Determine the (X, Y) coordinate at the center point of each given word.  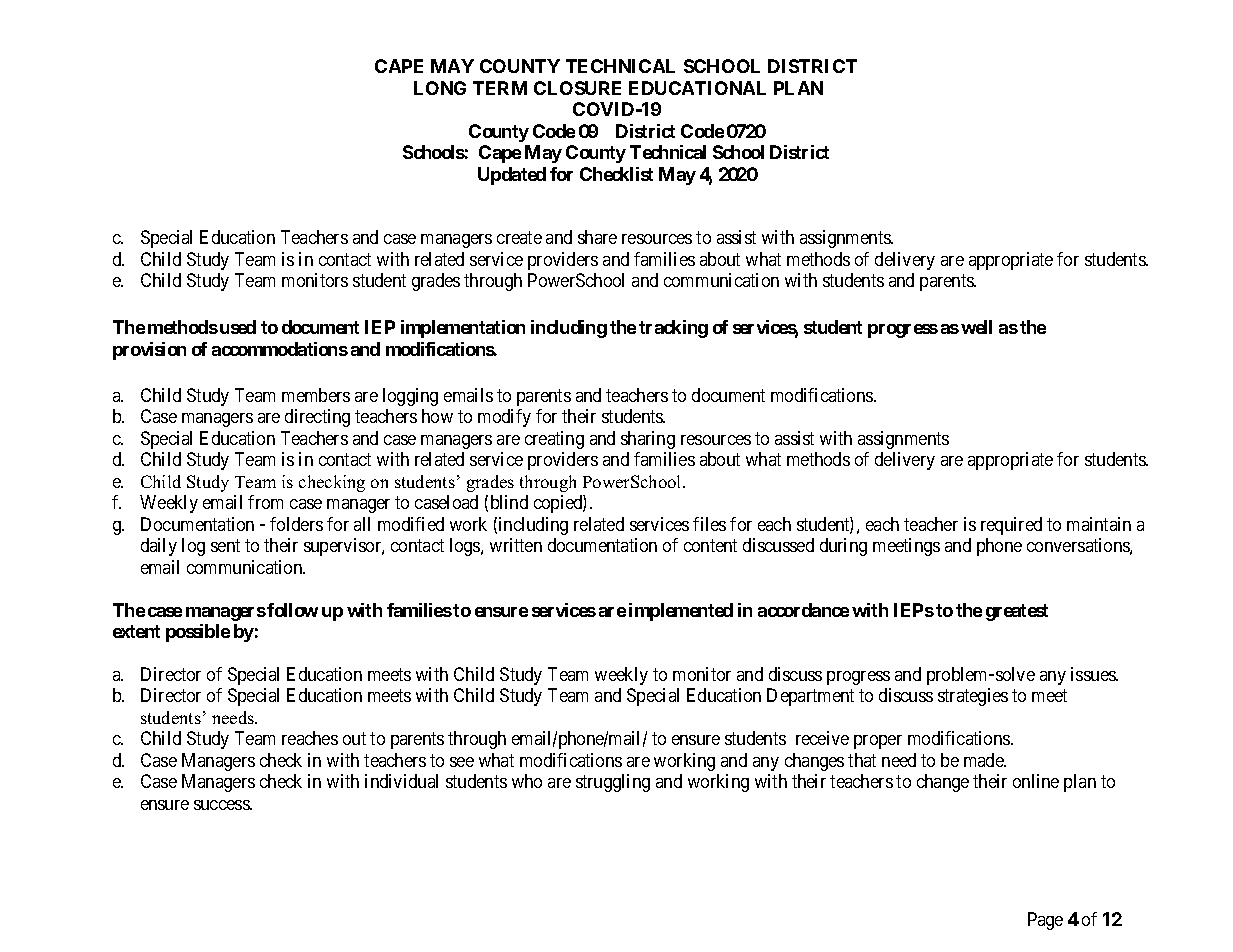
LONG (440, 88)
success (222, 805)
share (597, 237)
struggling (613, 783)
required (1011, 526)
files (709, 524)
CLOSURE (577, 88)
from (265, 502)
